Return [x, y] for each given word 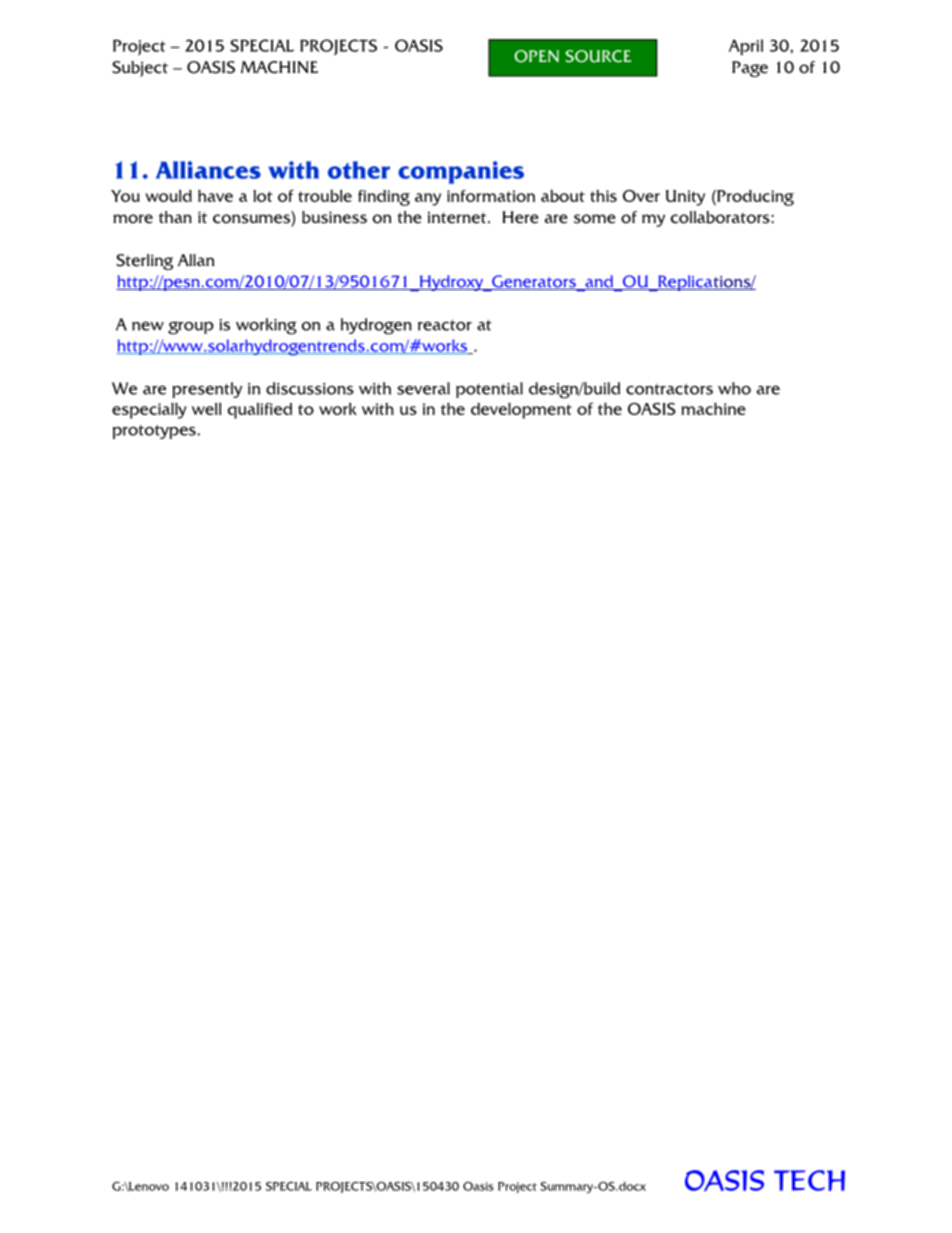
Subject [140, 69]
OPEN [536, 56]
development [521, 411]
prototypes [155, 431]
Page [750, 69]
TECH [809, 1180]
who [734, 388]
